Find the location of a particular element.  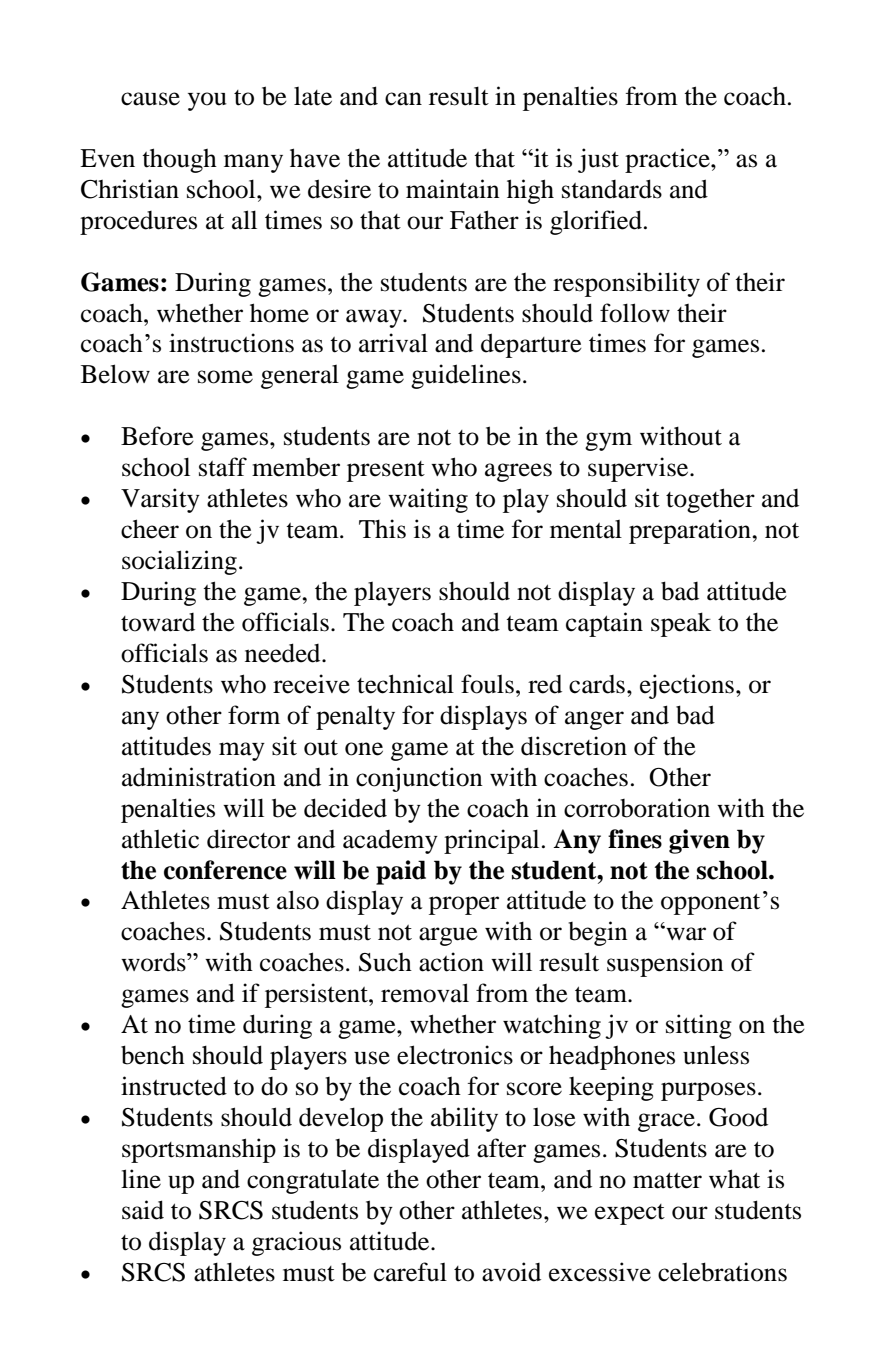

athletic is located at coordinates (160, 839).
